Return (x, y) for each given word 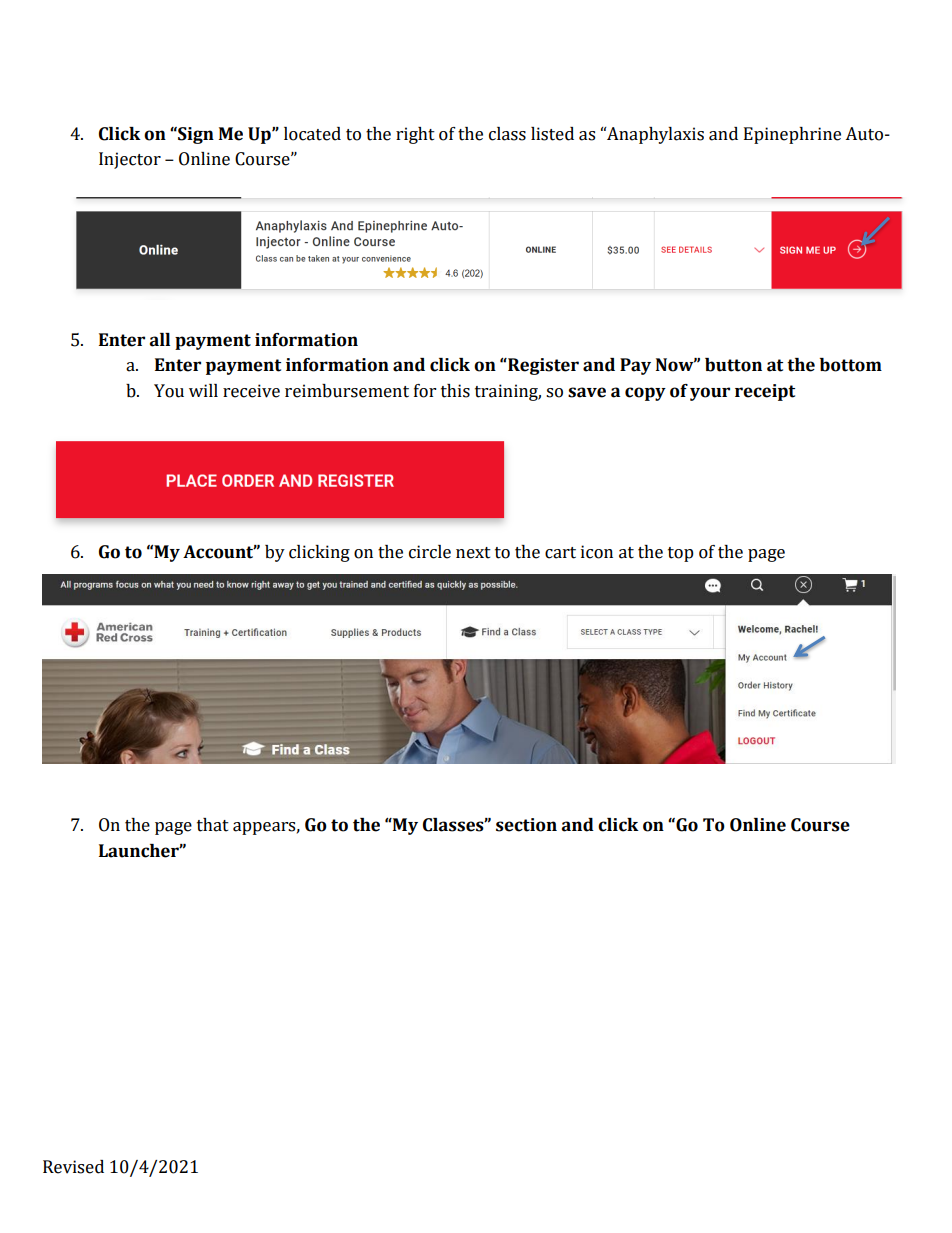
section (526, 825)
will (203, 390)
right (415, 135)
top (681, 554)
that (213, 825)
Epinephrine (792, 135)
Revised (73, 1167)
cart (560, 553)
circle (430, 552)
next (473, 553)
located (312, 134)
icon (597, 552)
